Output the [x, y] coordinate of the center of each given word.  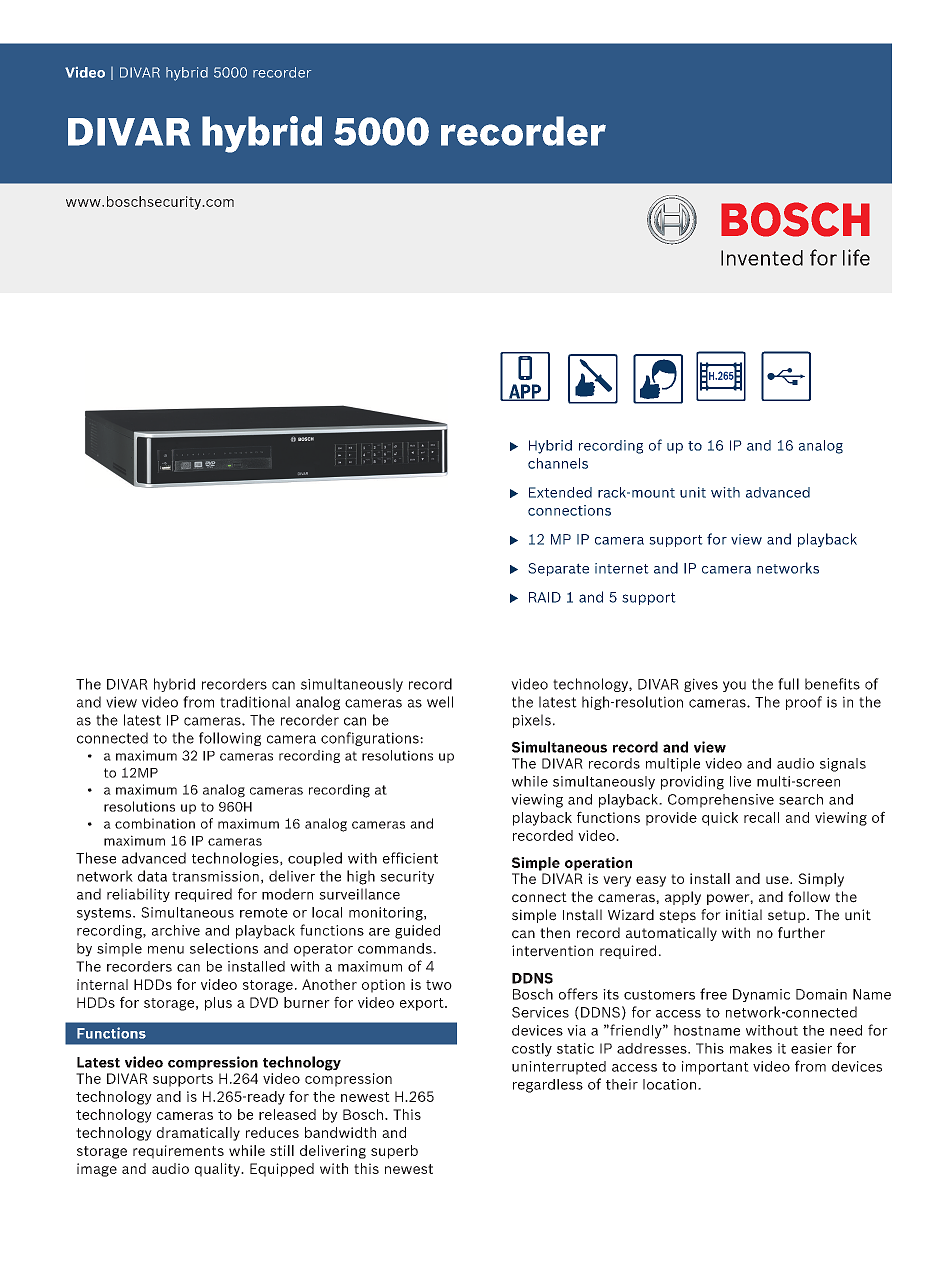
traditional [255, 702]
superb [394, 1152]
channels [558, 463]
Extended [560, 492]
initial [744, 915]
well [440, 702]
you [734, 686]
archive [176, 930]
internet [622, 568]
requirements [178, 1152]
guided [417, 932]
